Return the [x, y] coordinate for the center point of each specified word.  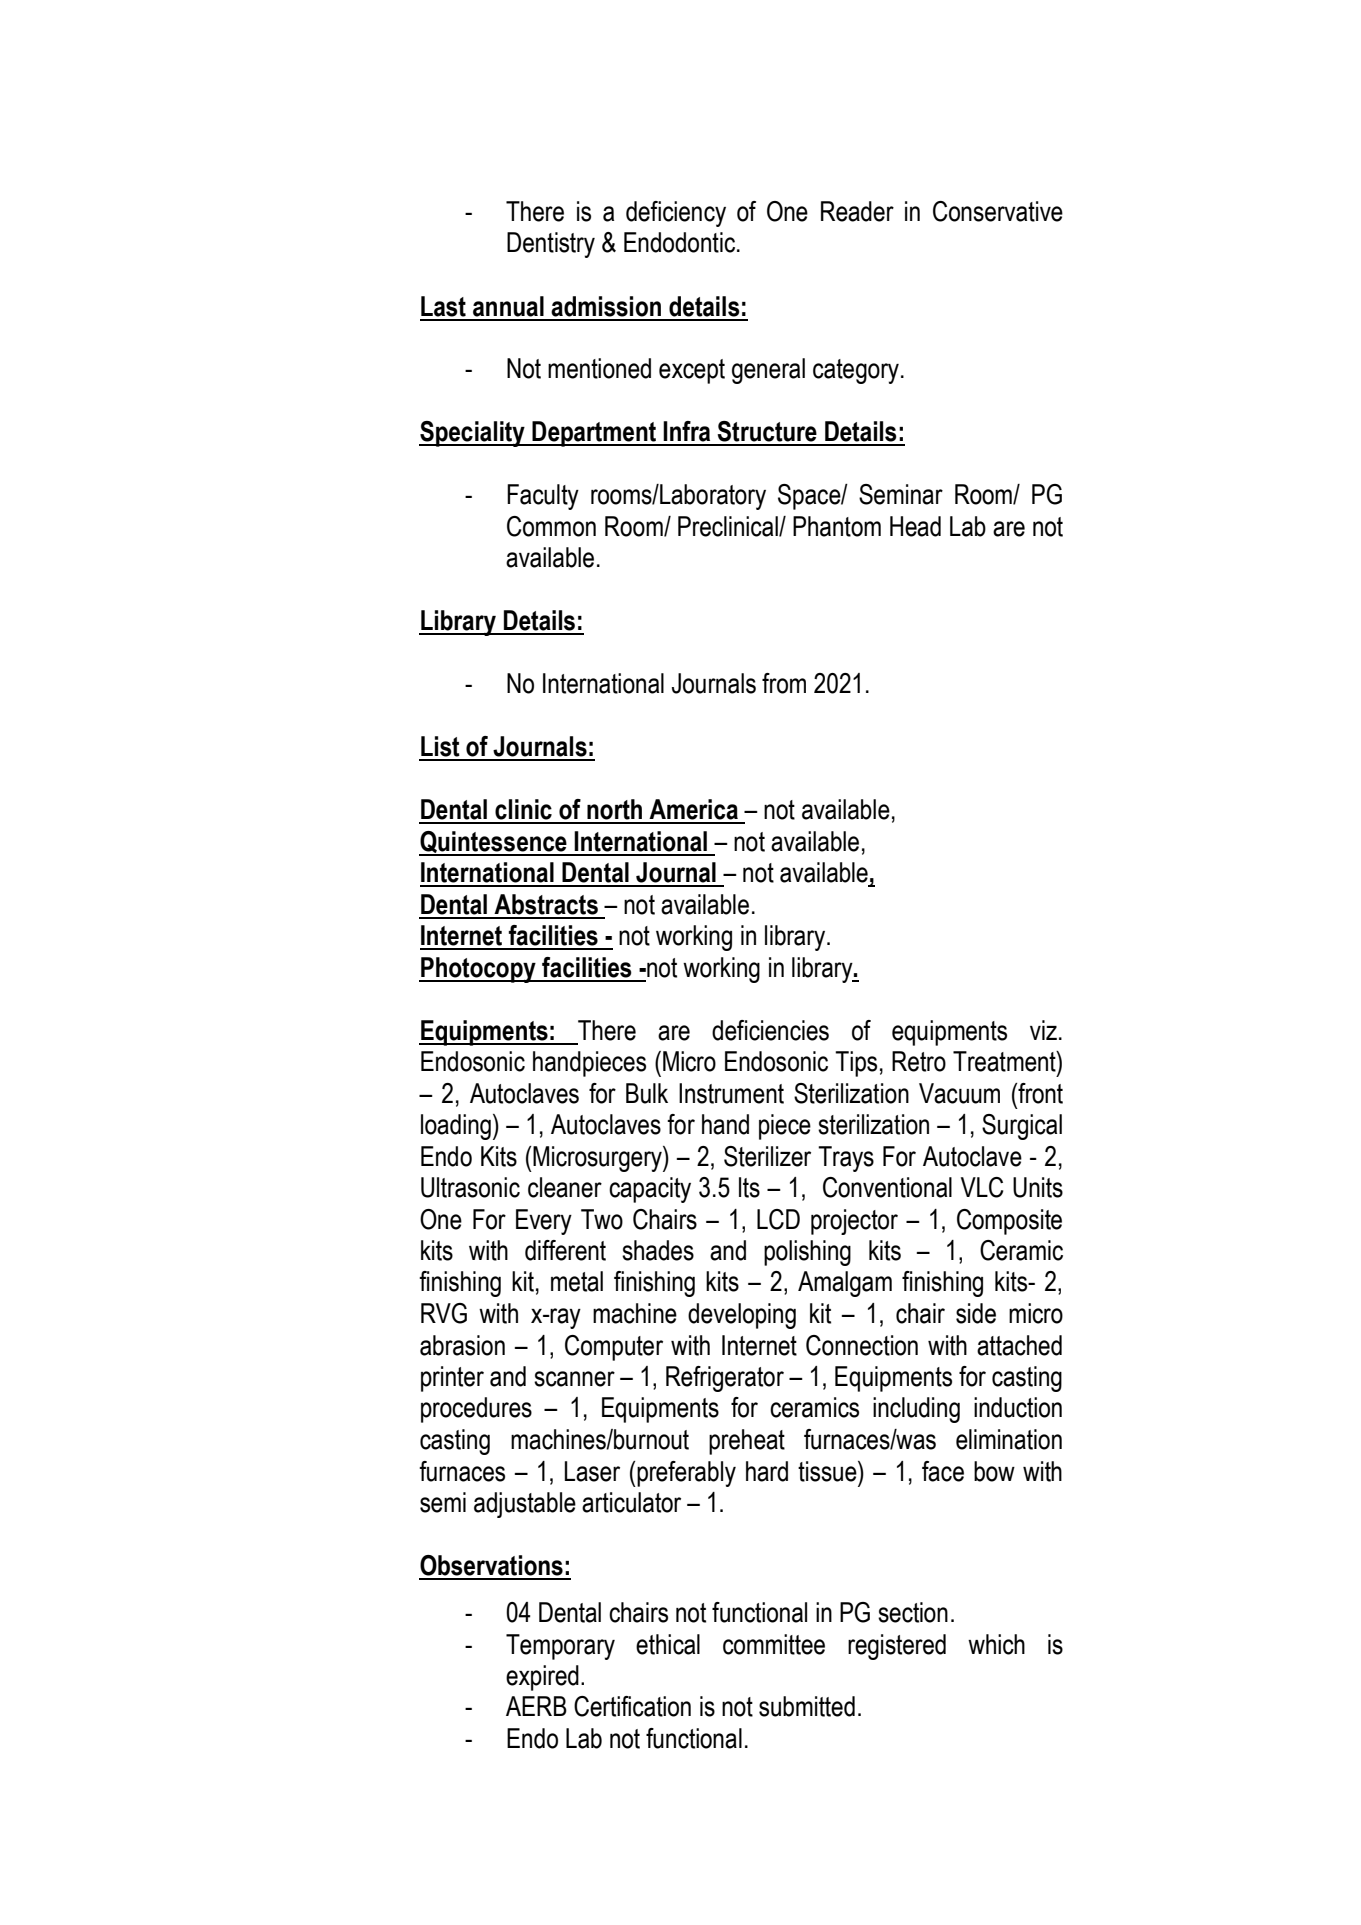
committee [774, 1644]
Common [551, 526]
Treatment [1005, 1061]
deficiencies [770, 1030]
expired [542, 1678]
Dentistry [551, 245]
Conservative [998, 211]
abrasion [462, 1345]
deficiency [676, 214]
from [784, 683]
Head [915, 526]
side [976, 1313]
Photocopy [478, 970]
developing [742, 1316]
